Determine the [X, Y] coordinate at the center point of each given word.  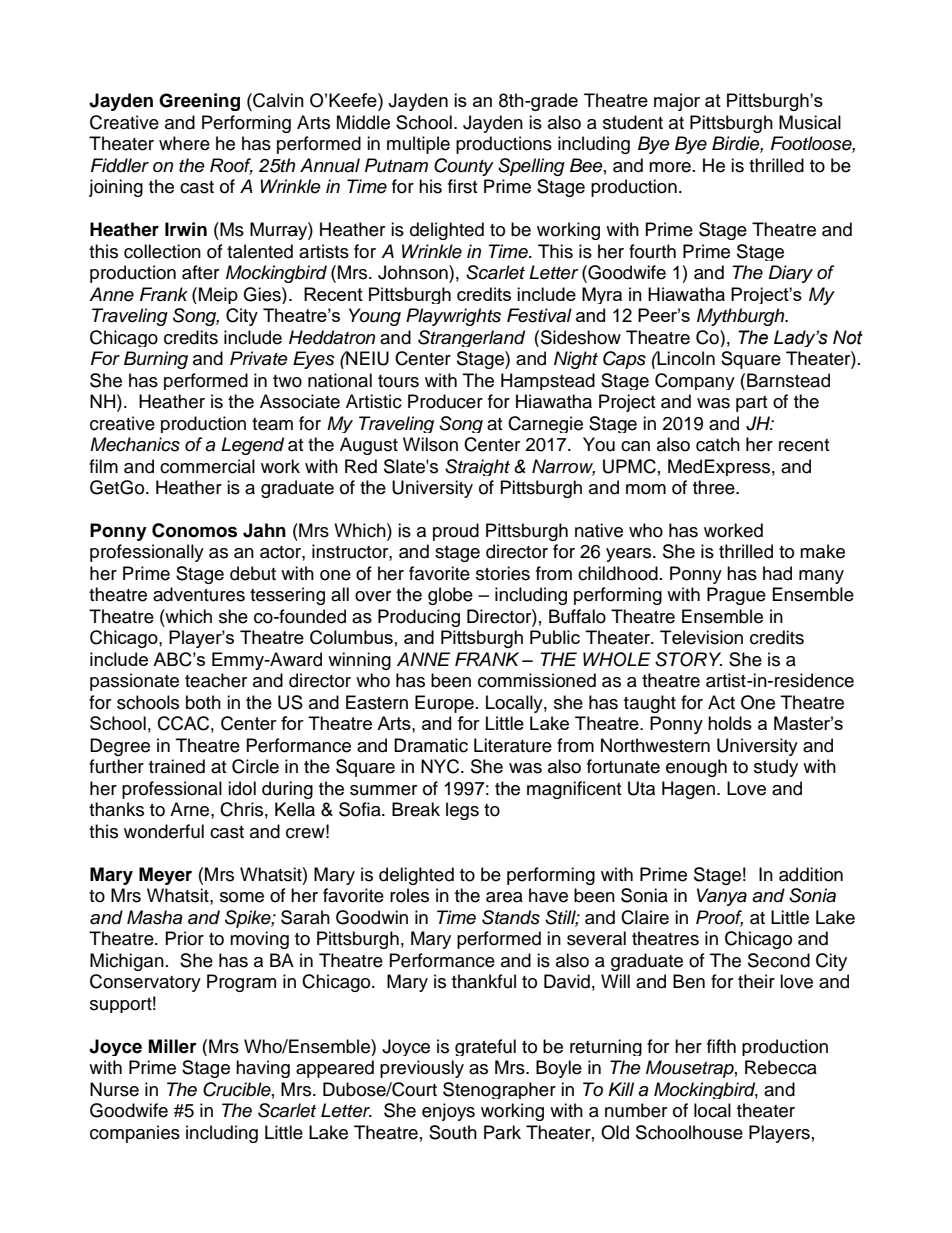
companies [135, 1134]
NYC [441, 766]
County [464, 167]
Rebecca [781, 1067]
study [776, 768]
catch [718, 444]
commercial [207, 466]
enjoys [448, 1112]
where [184, 143]
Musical [810, 122]
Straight [477, 467]
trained [177, 766]
